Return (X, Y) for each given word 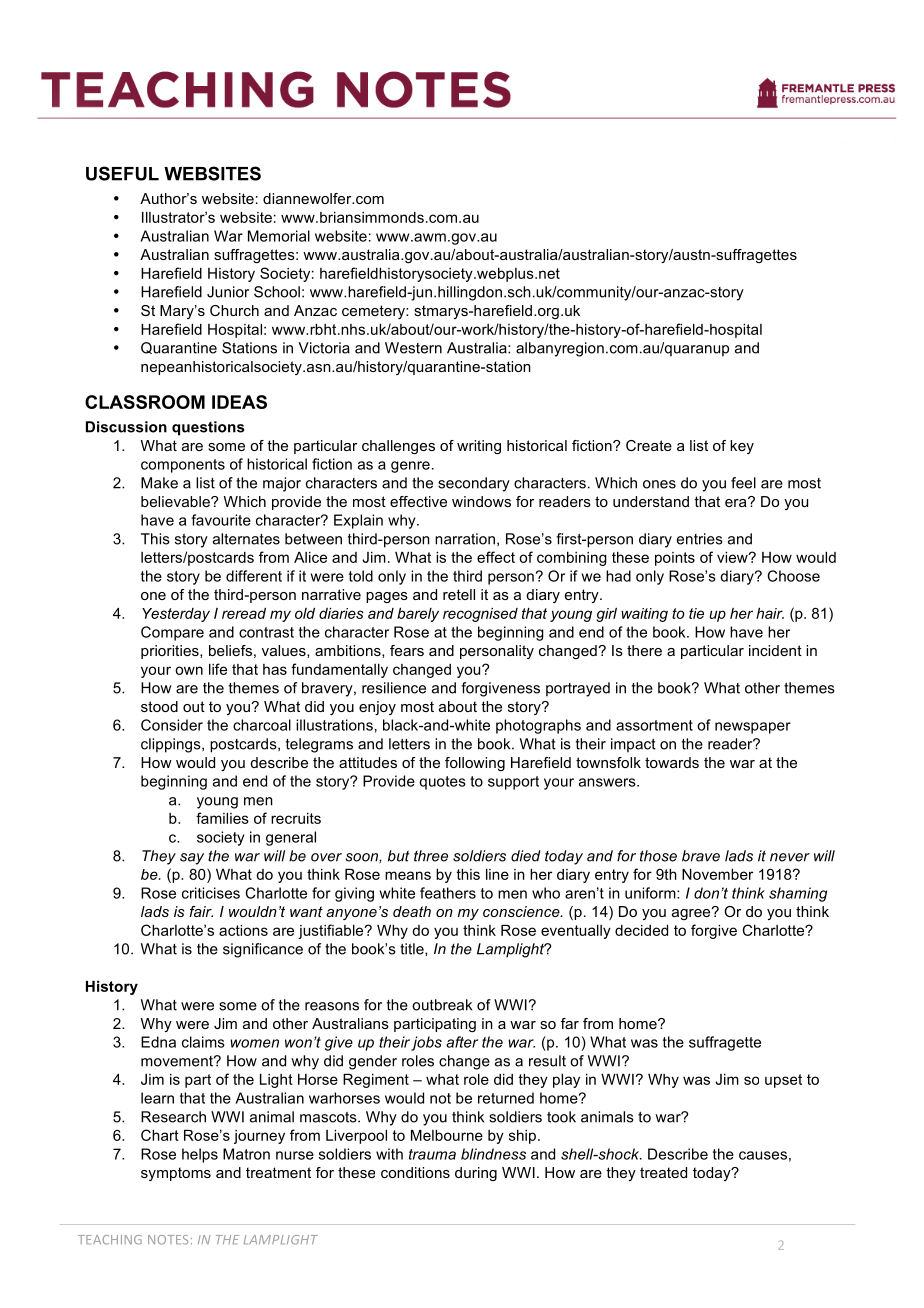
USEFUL (122, 173)
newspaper (753, 728)
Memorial (279, 236)
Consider (172, 725)
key (742, 447)
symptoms (176, 1174)
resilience (394, 688)
